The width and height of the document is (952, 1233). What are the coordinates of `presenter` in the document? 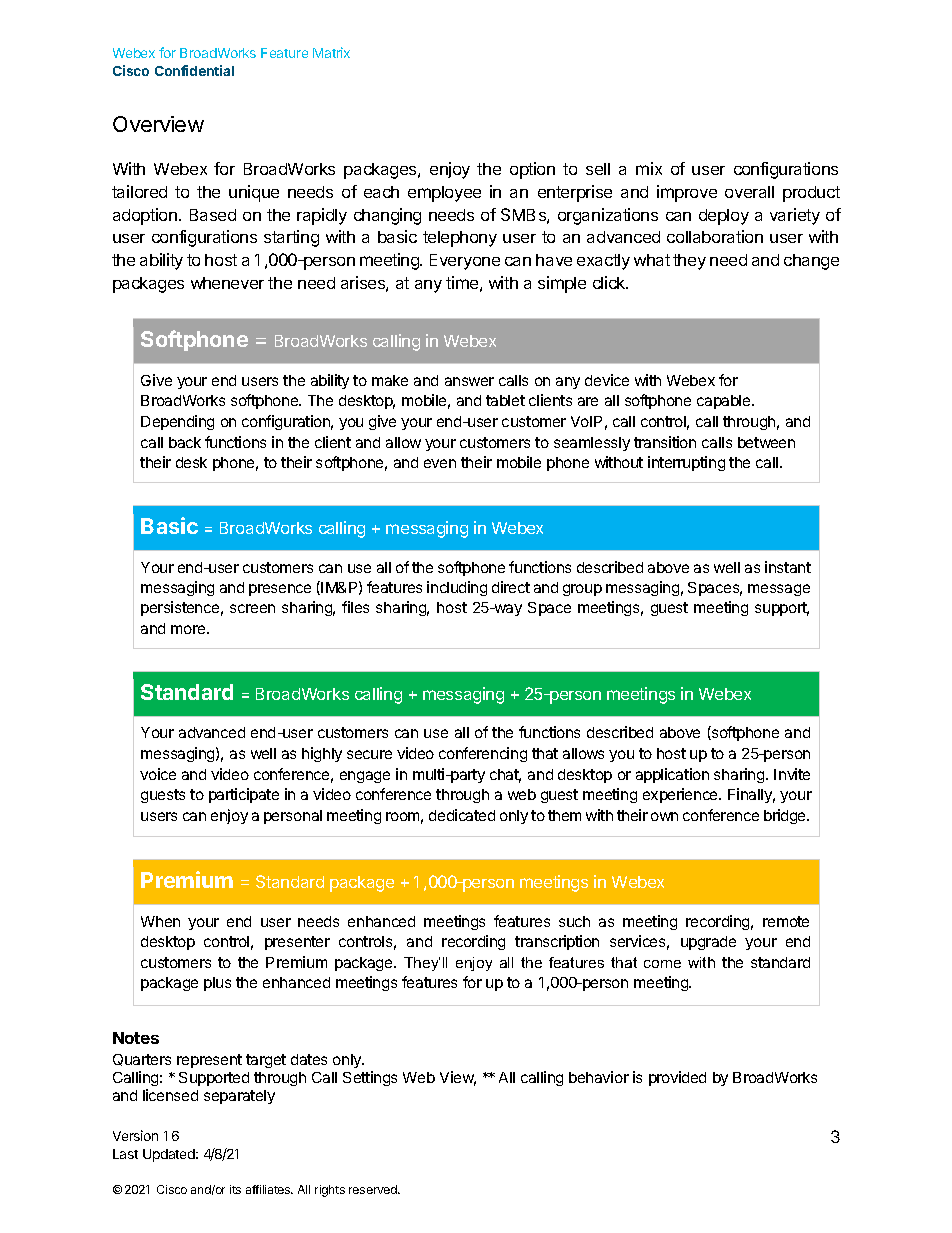 It's located at (297, 943).
